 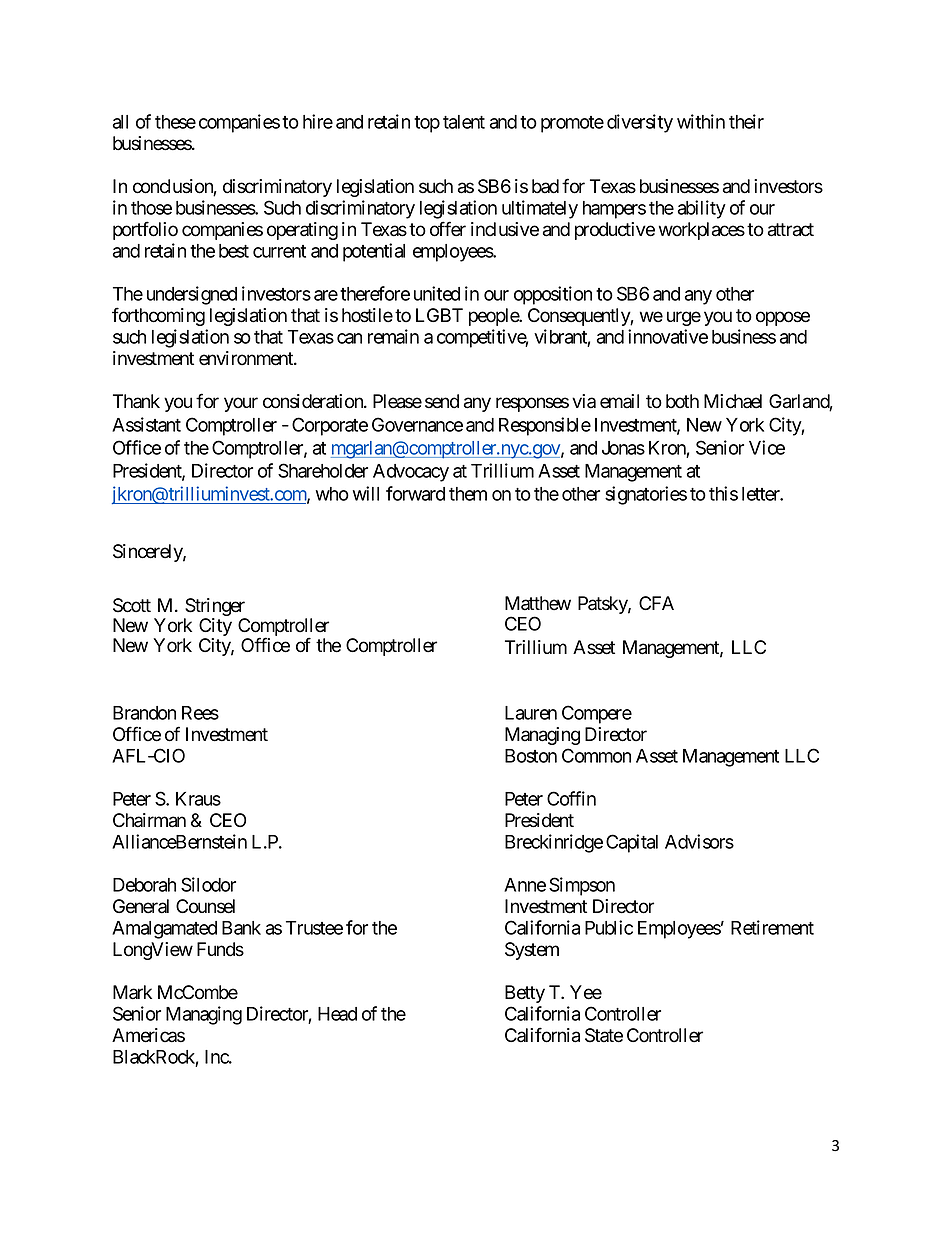 What do you see at coordinates (701, 121) in the screenshot?
I see `within` at bounding box center [701, 121].
